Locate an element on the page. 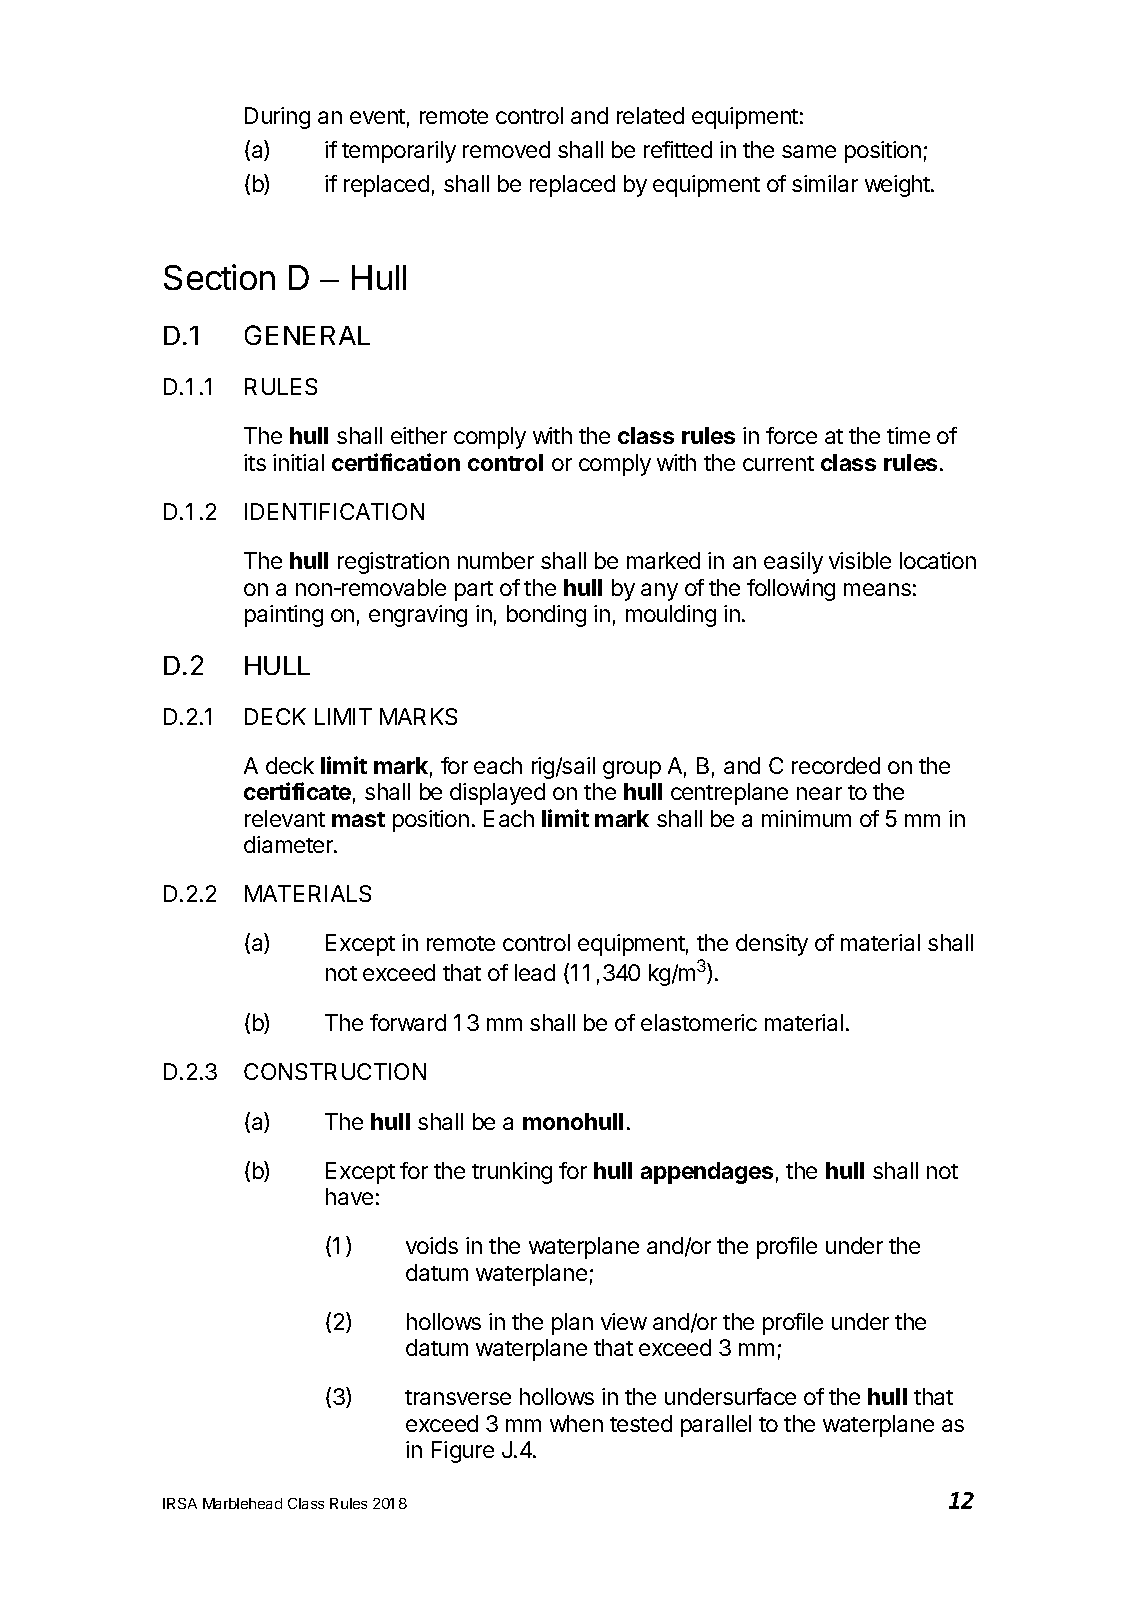 This document has width=1135, height=1606. number is located at coordinates (496, 560).
